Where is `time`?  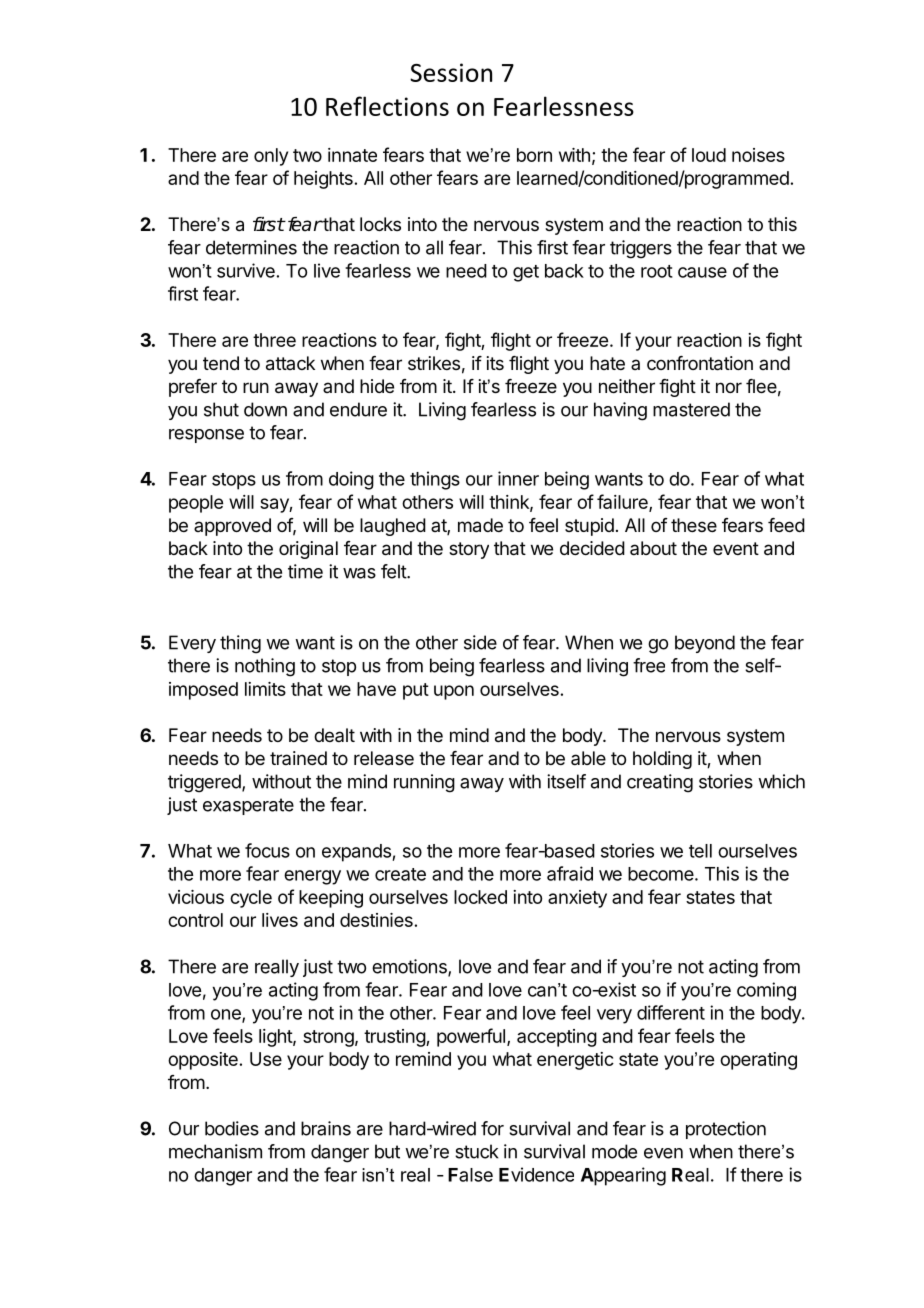
time is located at coordinates (305, 571).
